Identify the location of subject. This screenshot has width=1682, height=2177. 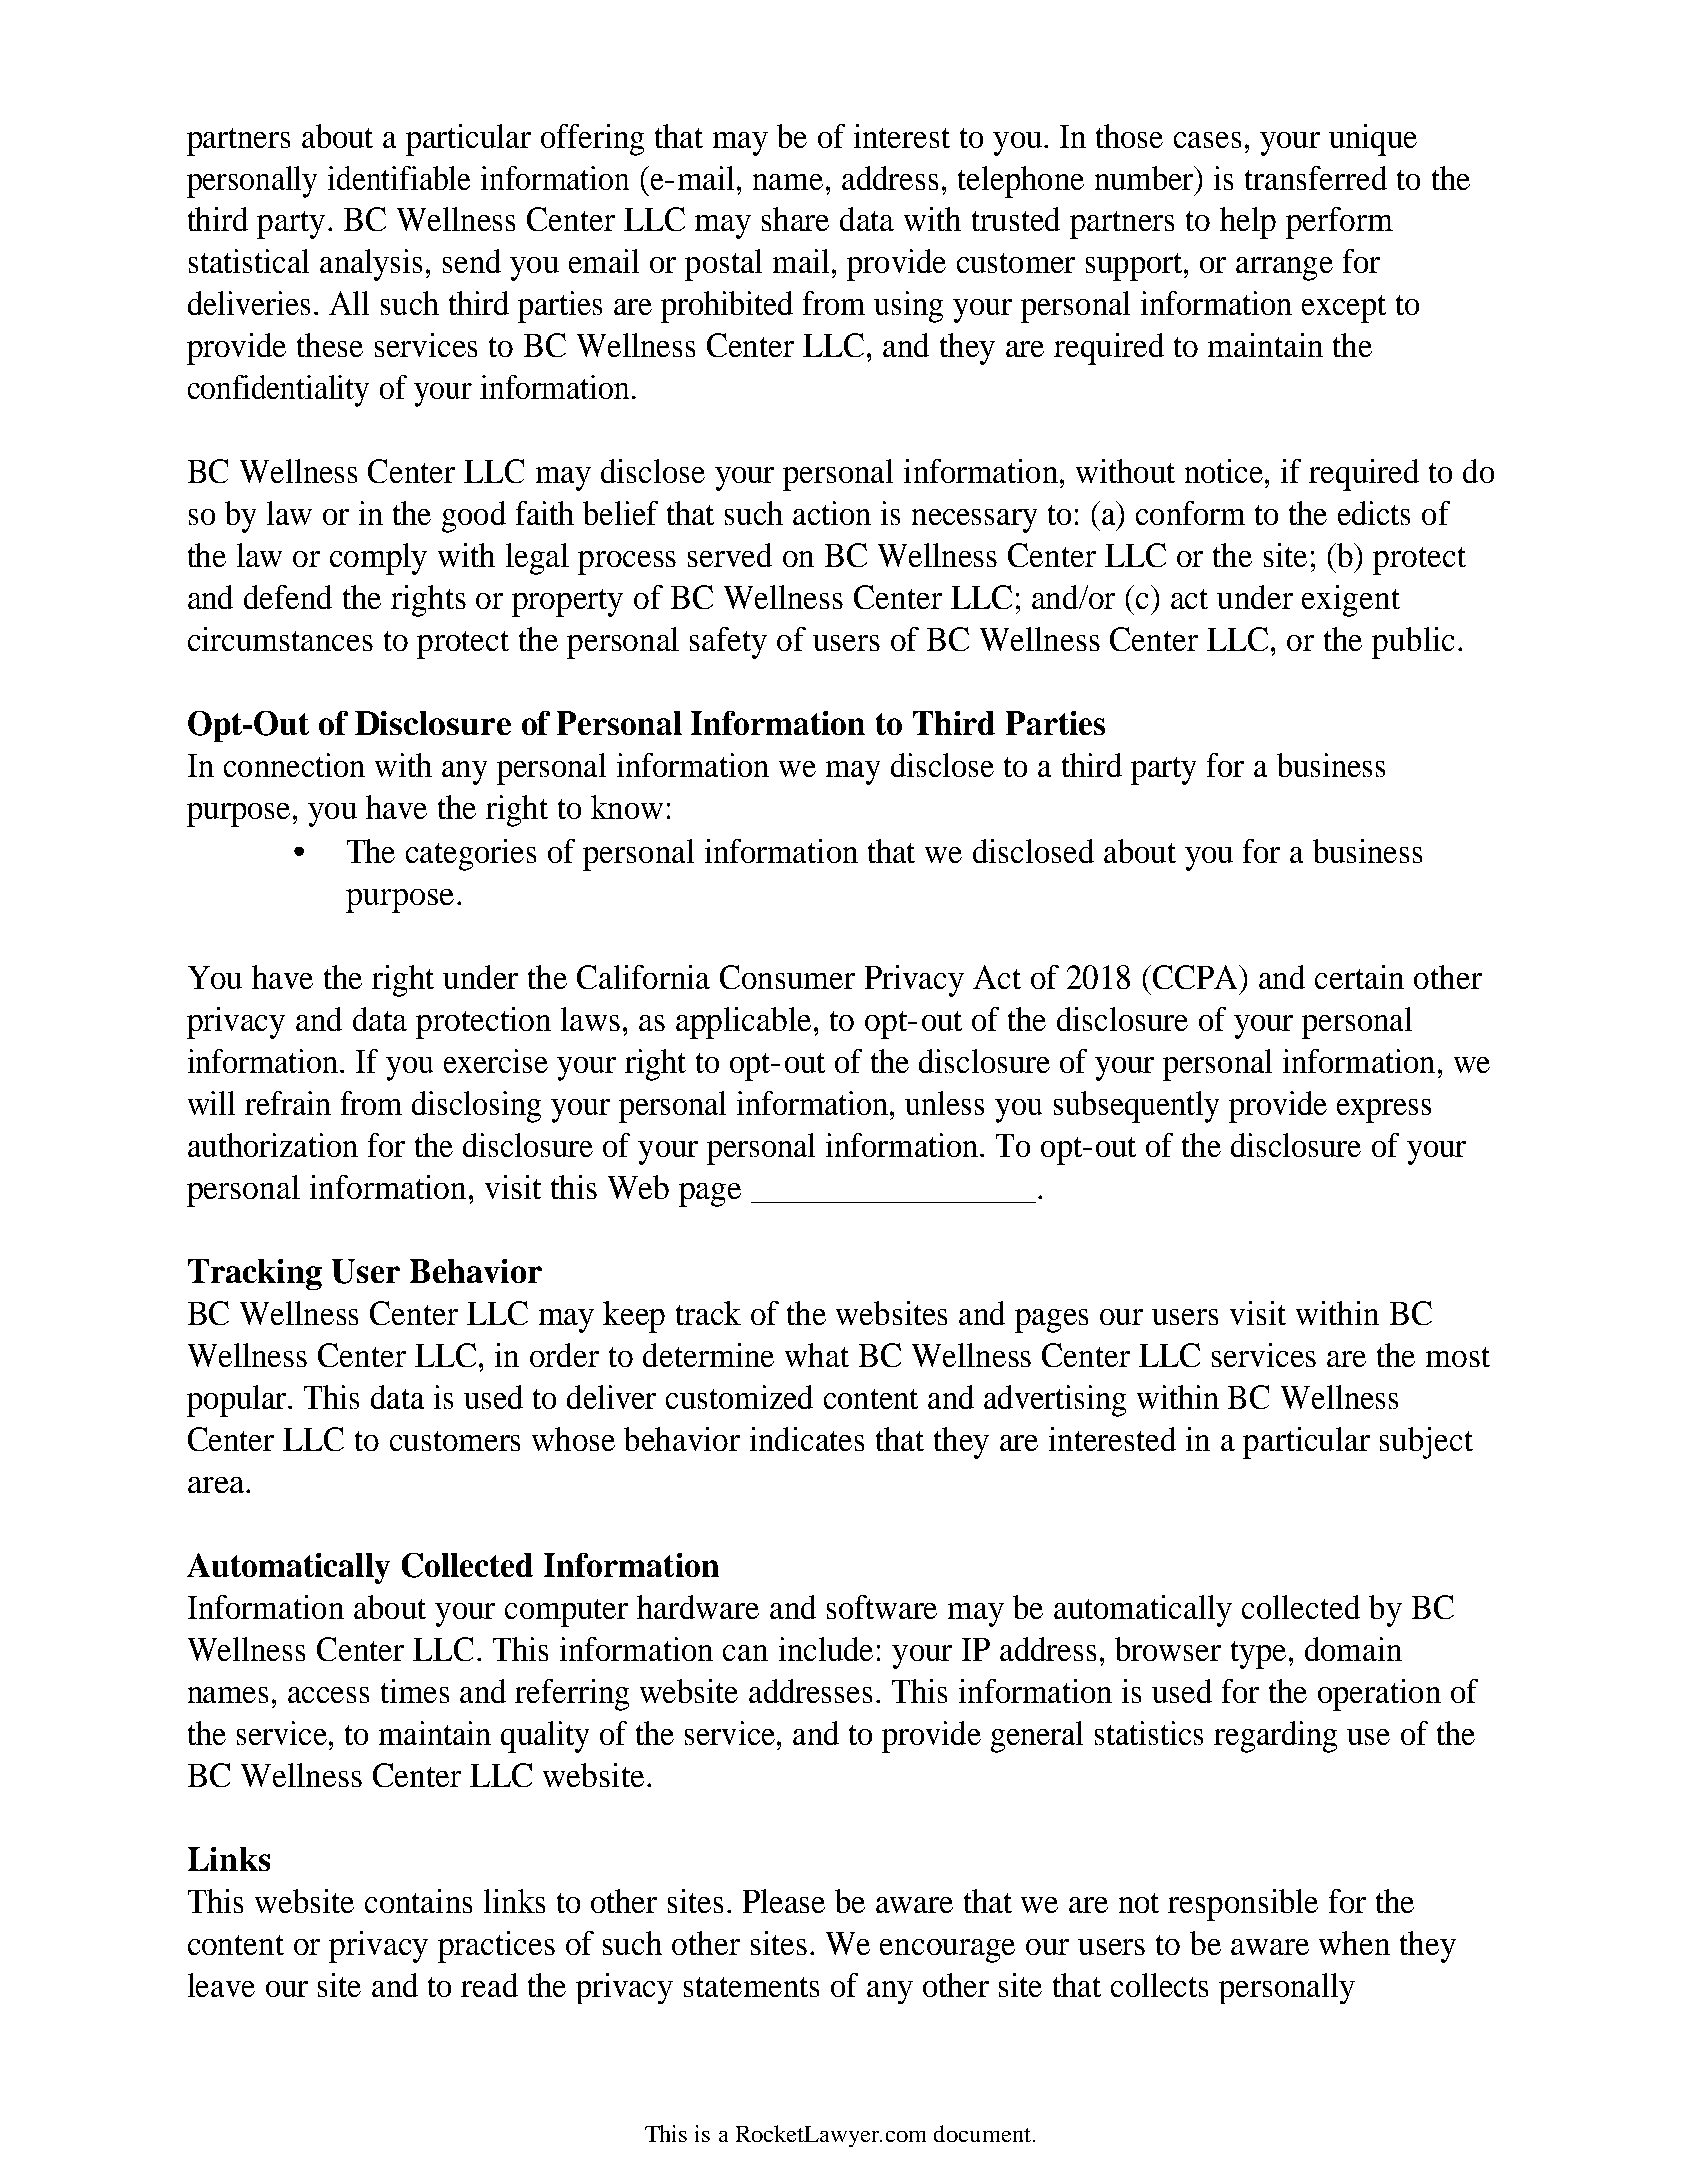
(1426, 1443).
